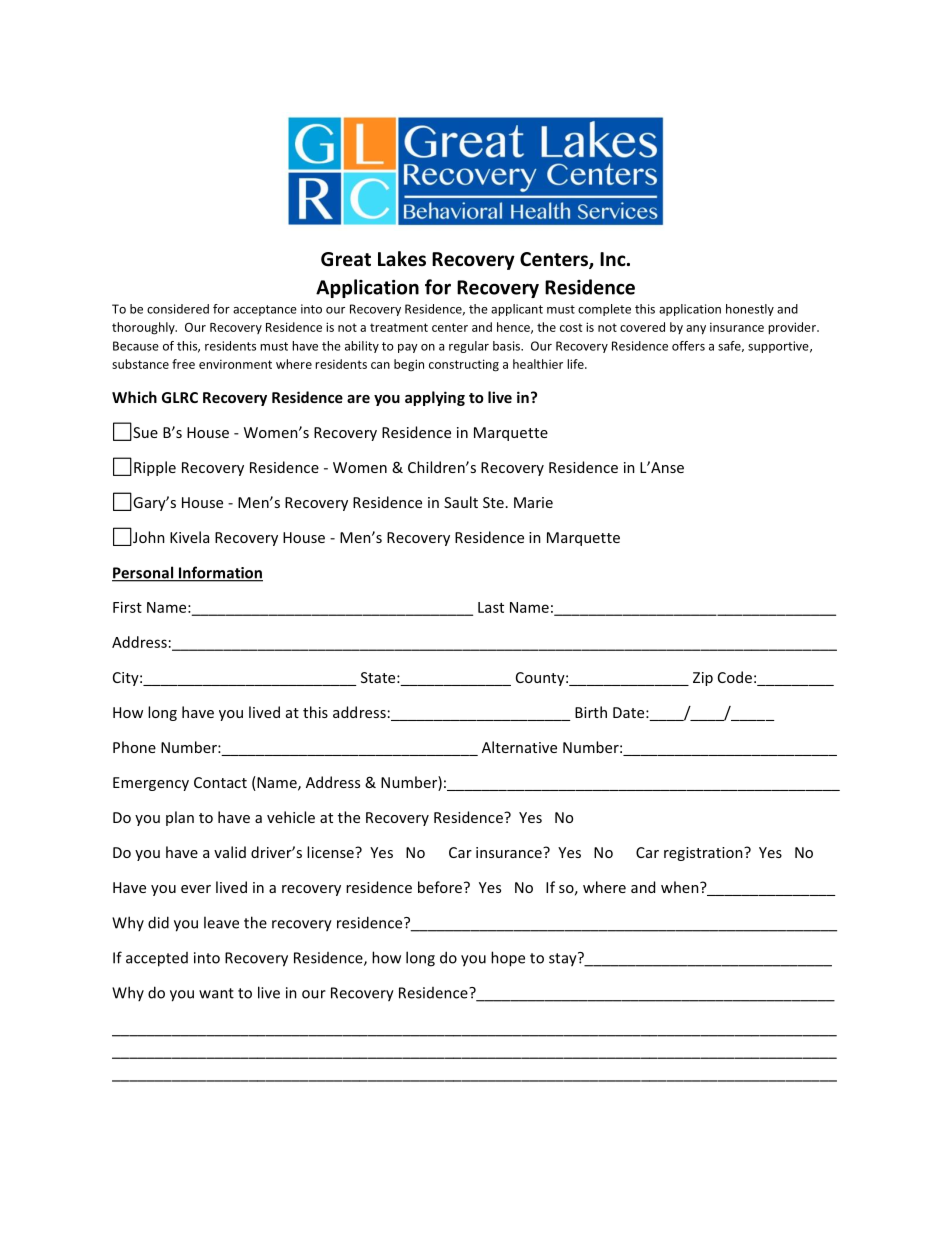 The image size is (952, 1233). I want to click on hope, so click(508, 959).
